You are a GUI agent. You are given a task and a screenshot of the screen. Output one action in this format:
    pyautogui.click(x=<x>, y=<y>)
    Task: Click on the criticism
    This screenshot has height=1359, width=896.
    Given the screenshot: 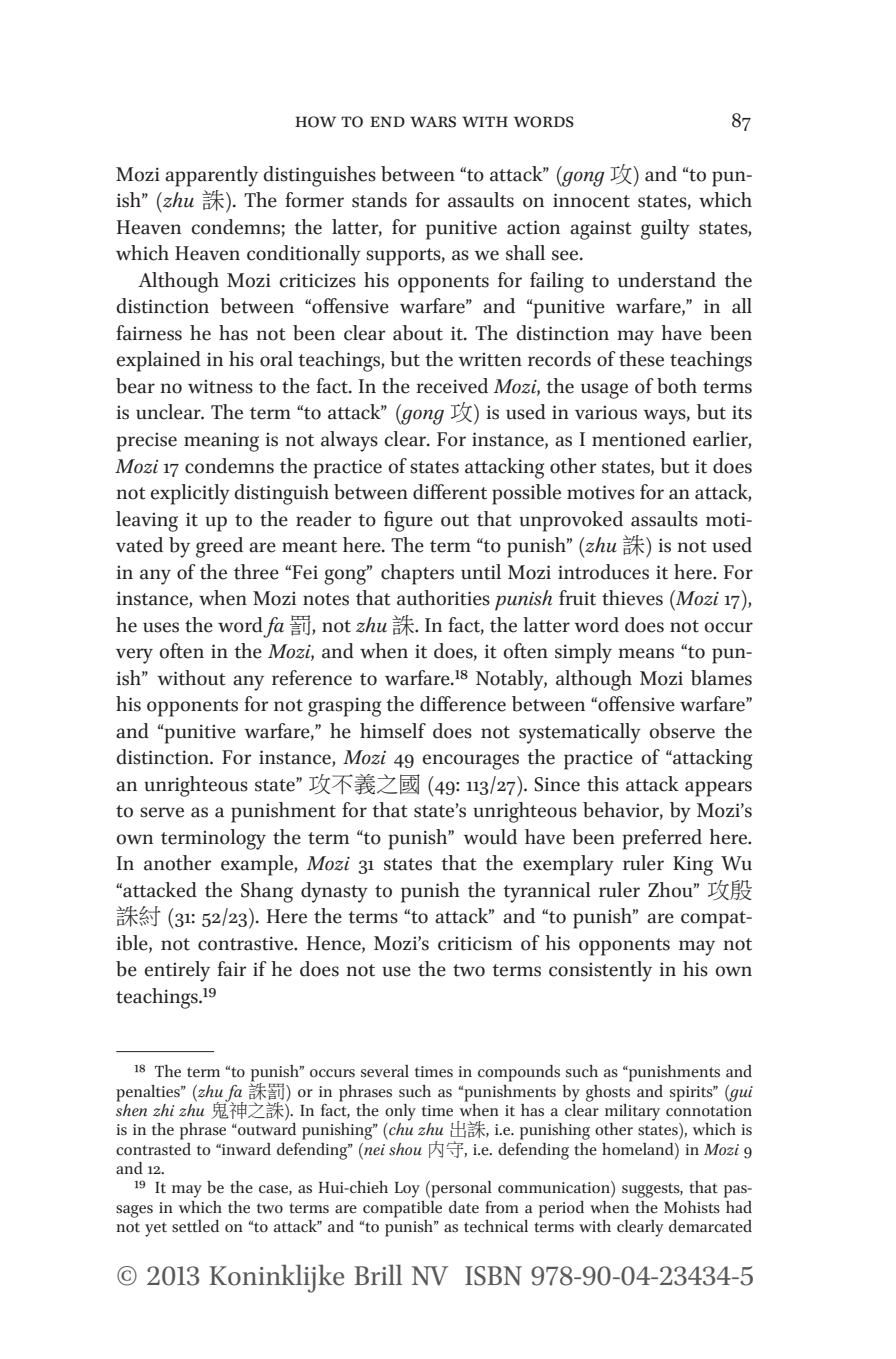 What is the action you would take?
    pyautogui.click(x=475, y=943)
